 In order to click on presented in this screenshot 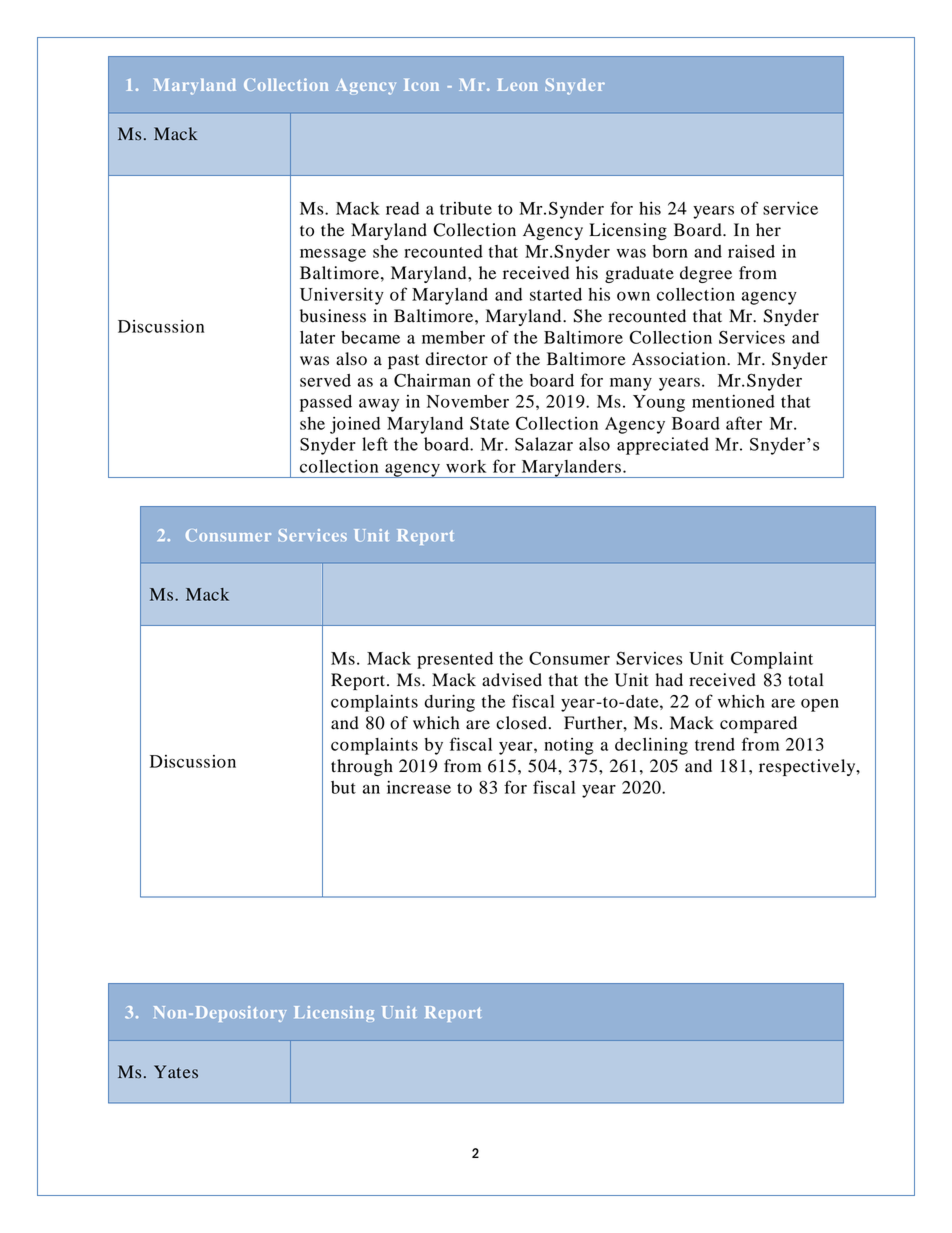, I will do `click(455, 660)`.
